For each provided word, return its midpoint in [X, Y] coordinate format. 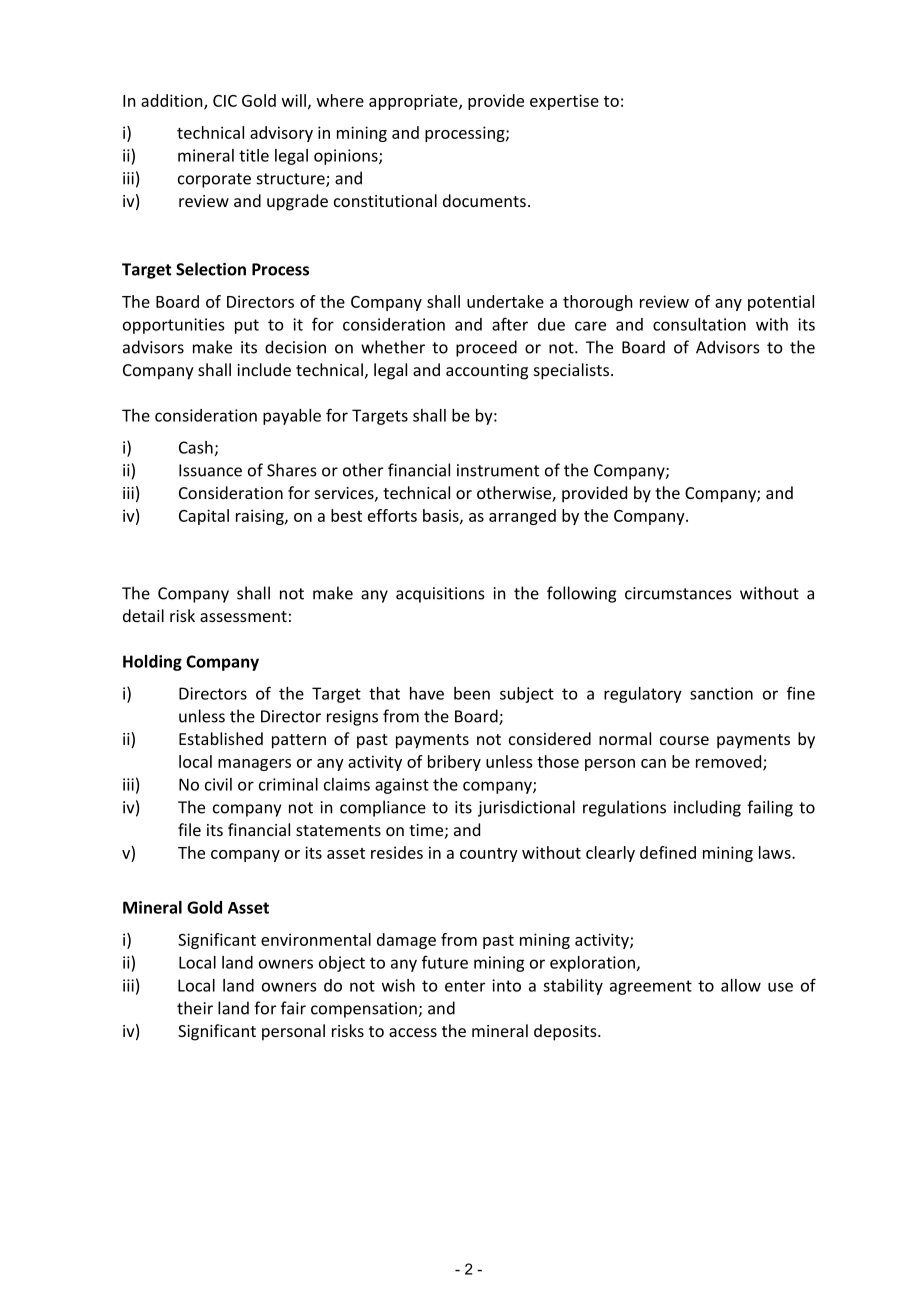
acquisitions [440, 595]
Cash [196, 447]
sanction [721, 693]
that [384, 693]
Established [221, 738]
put [247, 326]
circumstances [678, 593]
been [472, 693]
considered [550, 738]
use [780, 987]
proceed [486, 348]
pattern [299, 741]
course [684, 740]
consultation [699, 324]
